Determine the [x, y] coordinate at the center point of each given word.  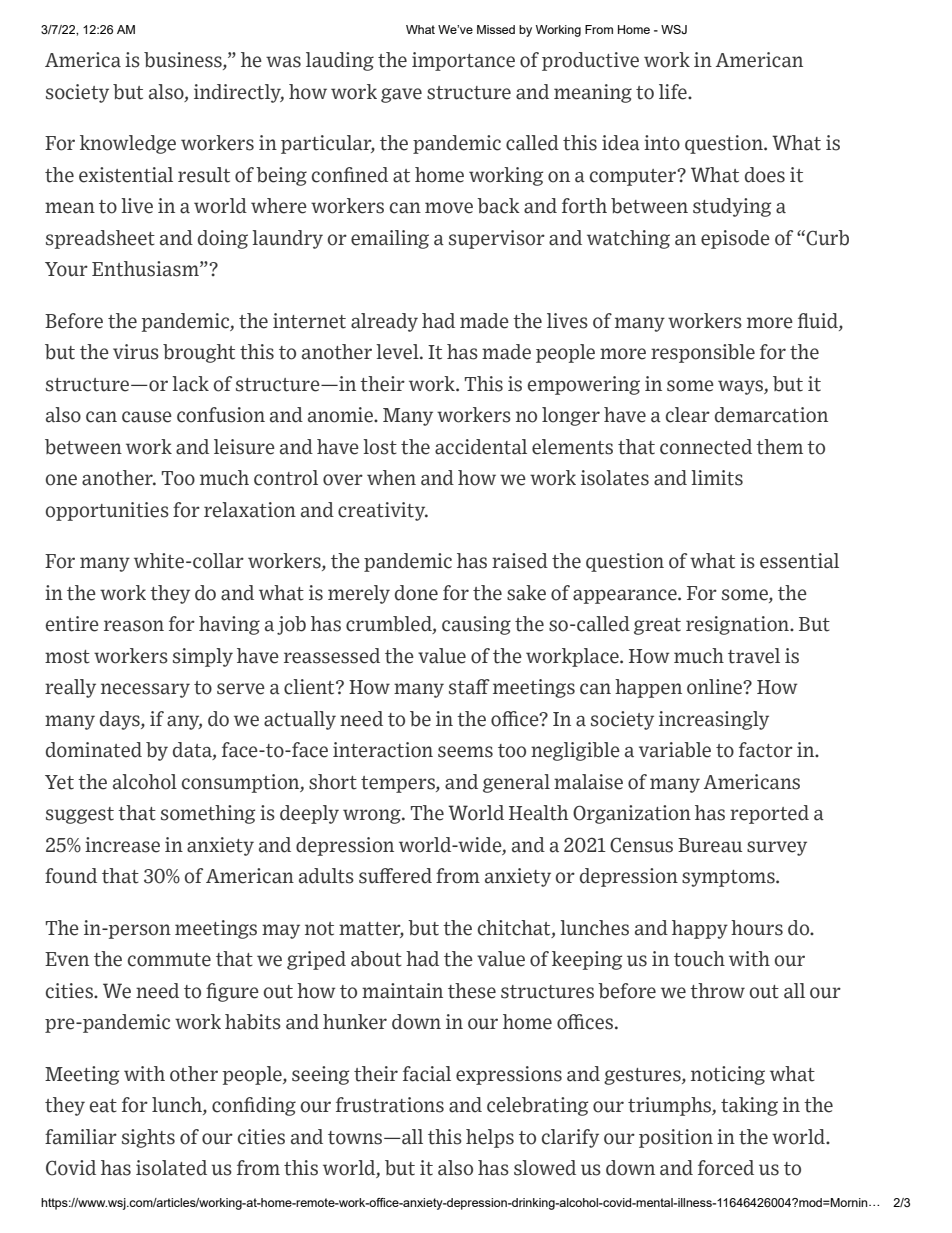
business [184, 61]
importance [463, 61]
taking [749, 1106]
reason [134, 626]
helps [490, 1138]
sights [148, 1138]
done [416, 593]
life [674, 92]
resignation [739, 625]
